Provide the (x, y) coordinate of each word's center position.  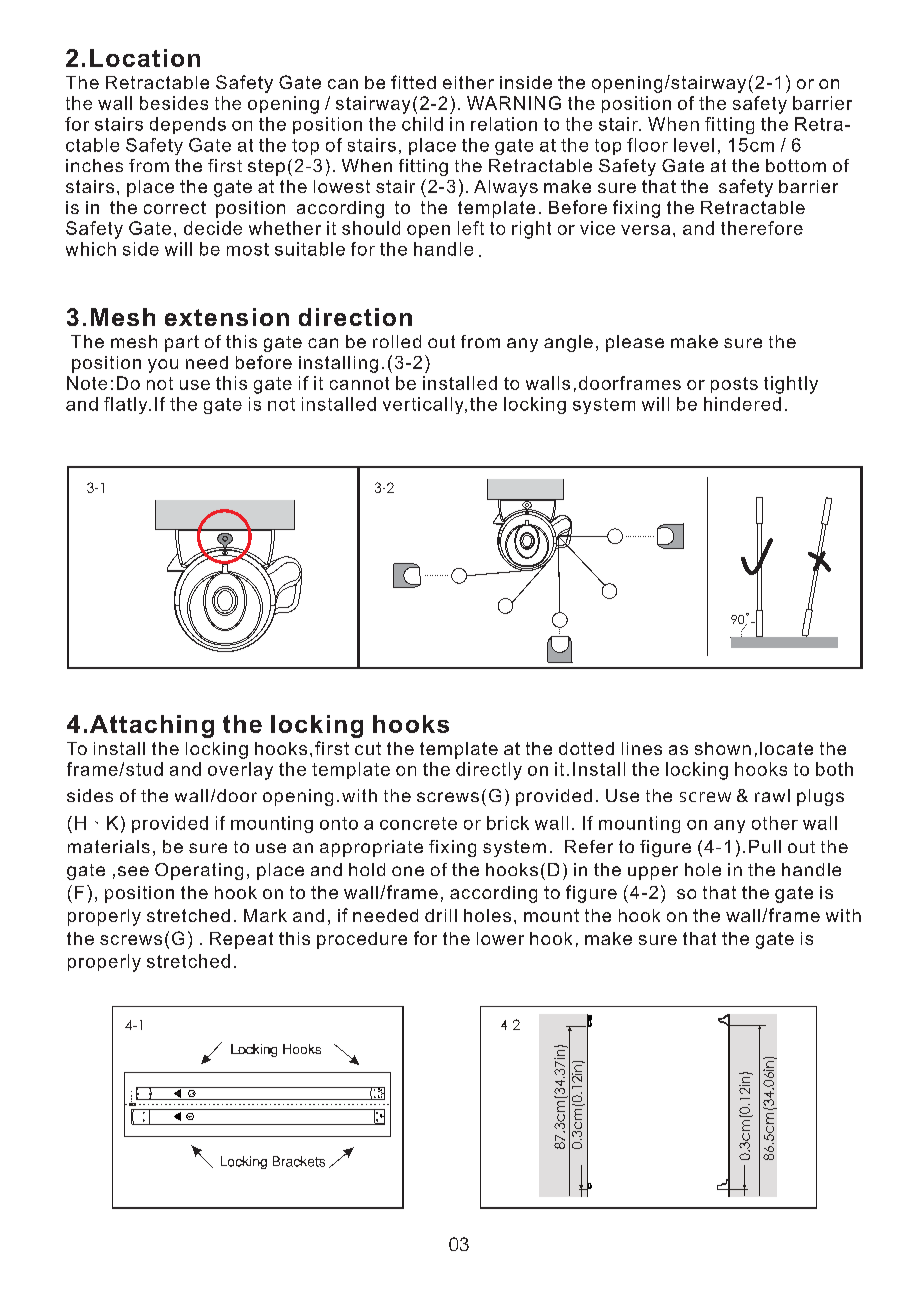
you (163, 366)
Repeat (241, 940)
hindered (742, 404)
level (694, 145)
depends (188, 125)
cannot (359, 383)
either (468, 82)
